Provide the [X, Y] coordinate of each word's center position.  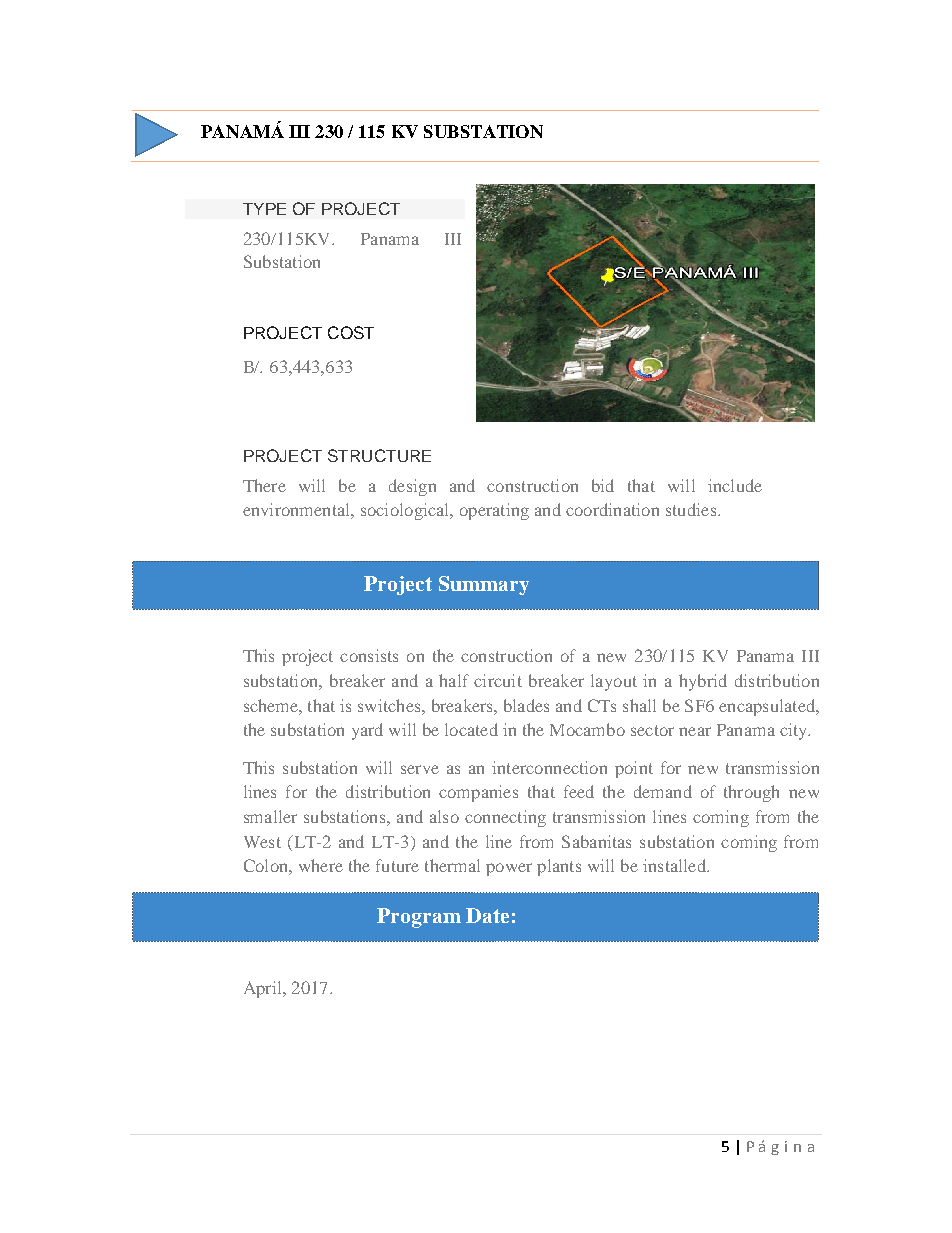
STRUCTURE [379, 455]
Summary [484, 585]
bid [603, 485]
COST [351, 332]
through [751, 793]
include [735, 485]
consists [369, 655]
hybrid [703, 682]
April [264, 989]
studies [692, 509]
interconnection [549, 767]
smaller [270, 816]
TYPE [264, 209]
